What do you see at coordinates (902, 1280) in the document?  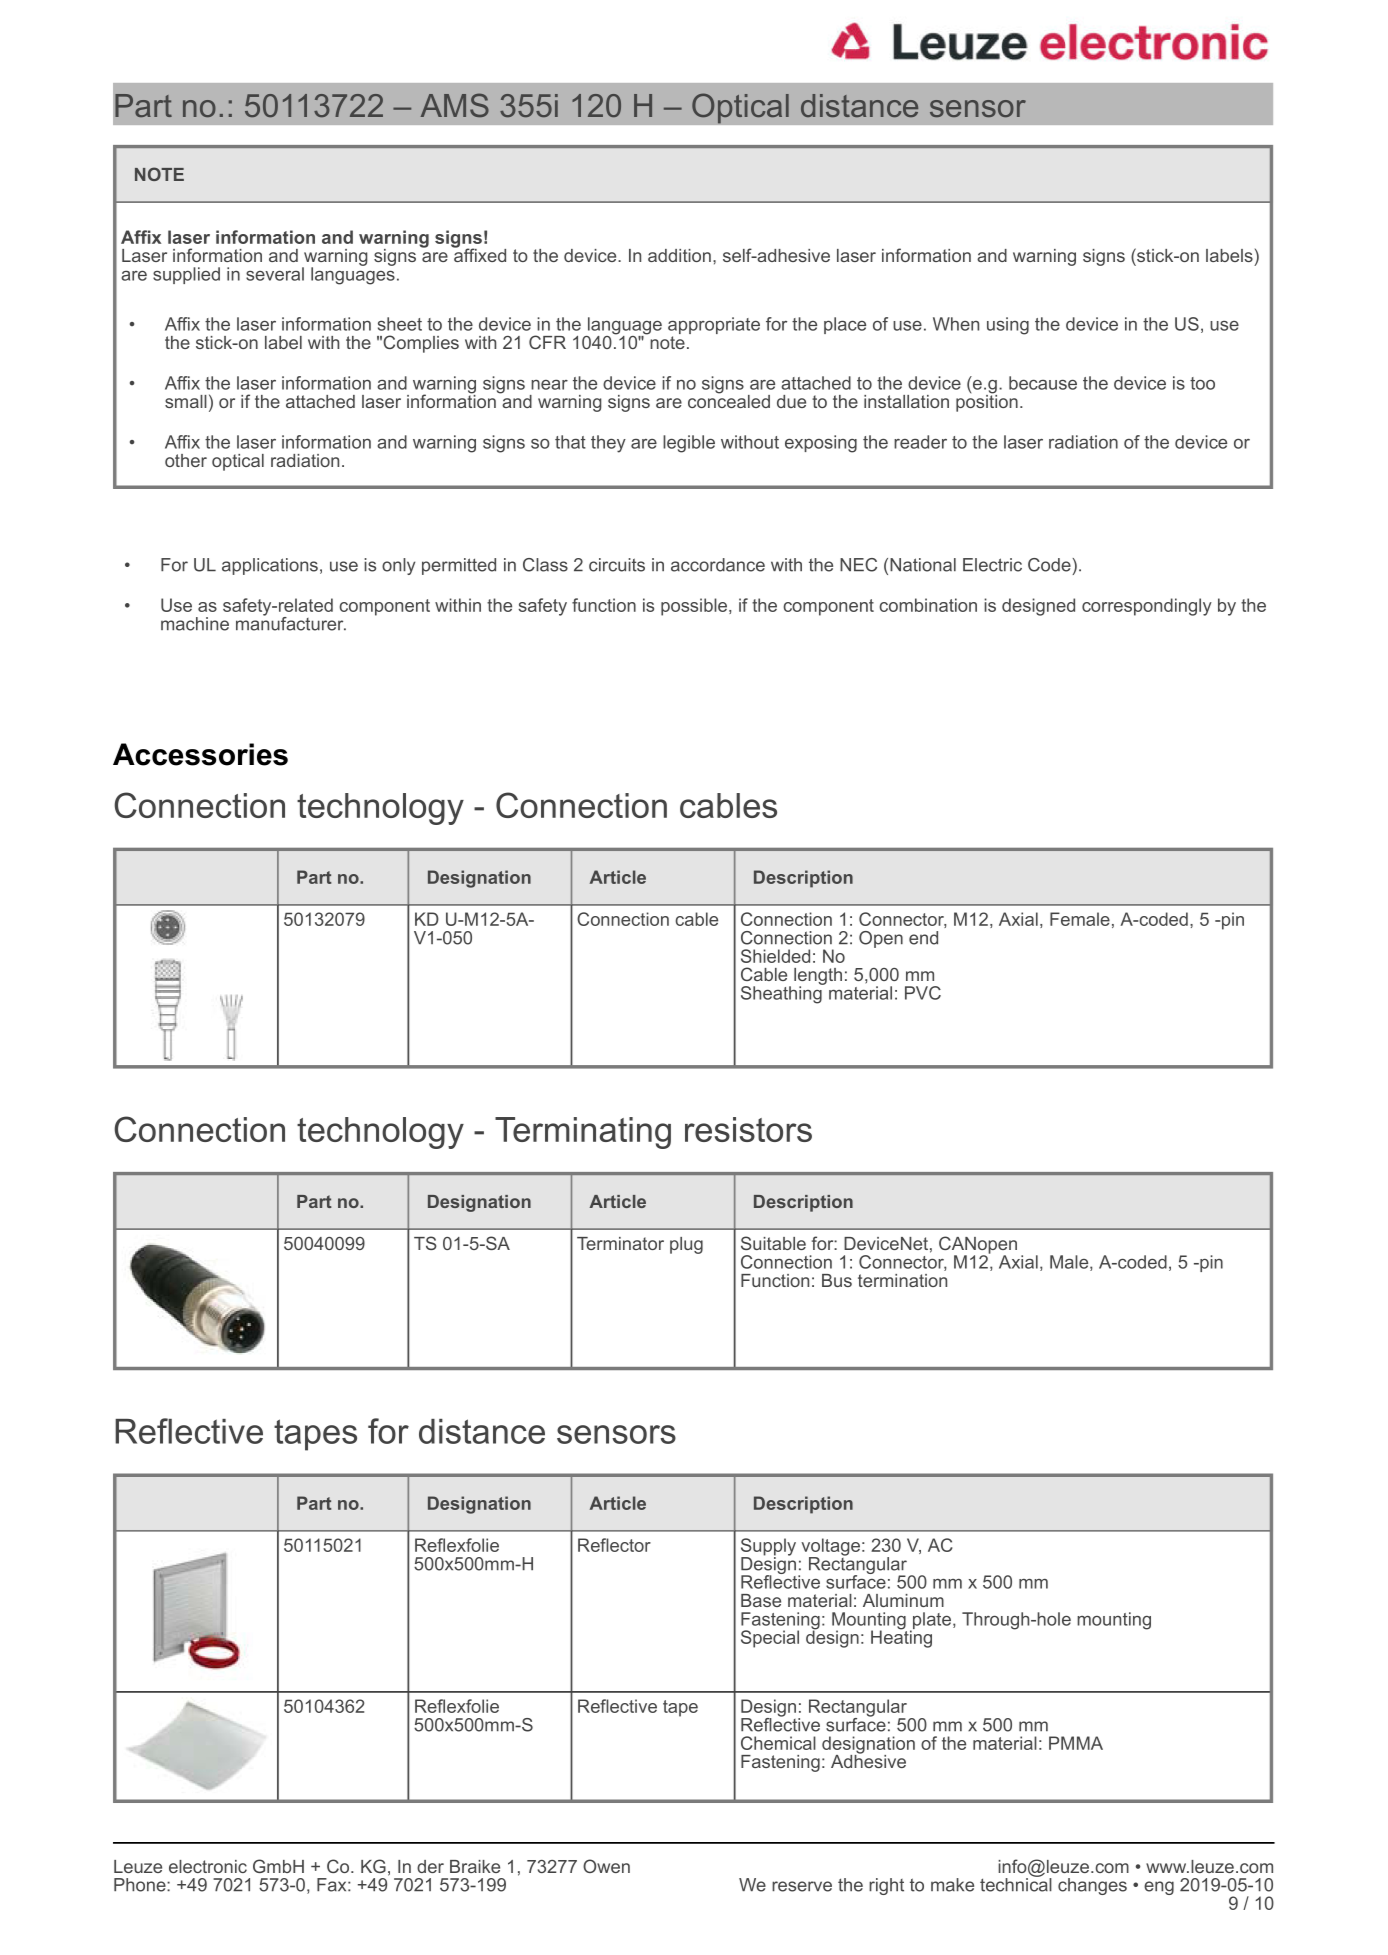 I see `termination` at bounding box center [902, 1280].
